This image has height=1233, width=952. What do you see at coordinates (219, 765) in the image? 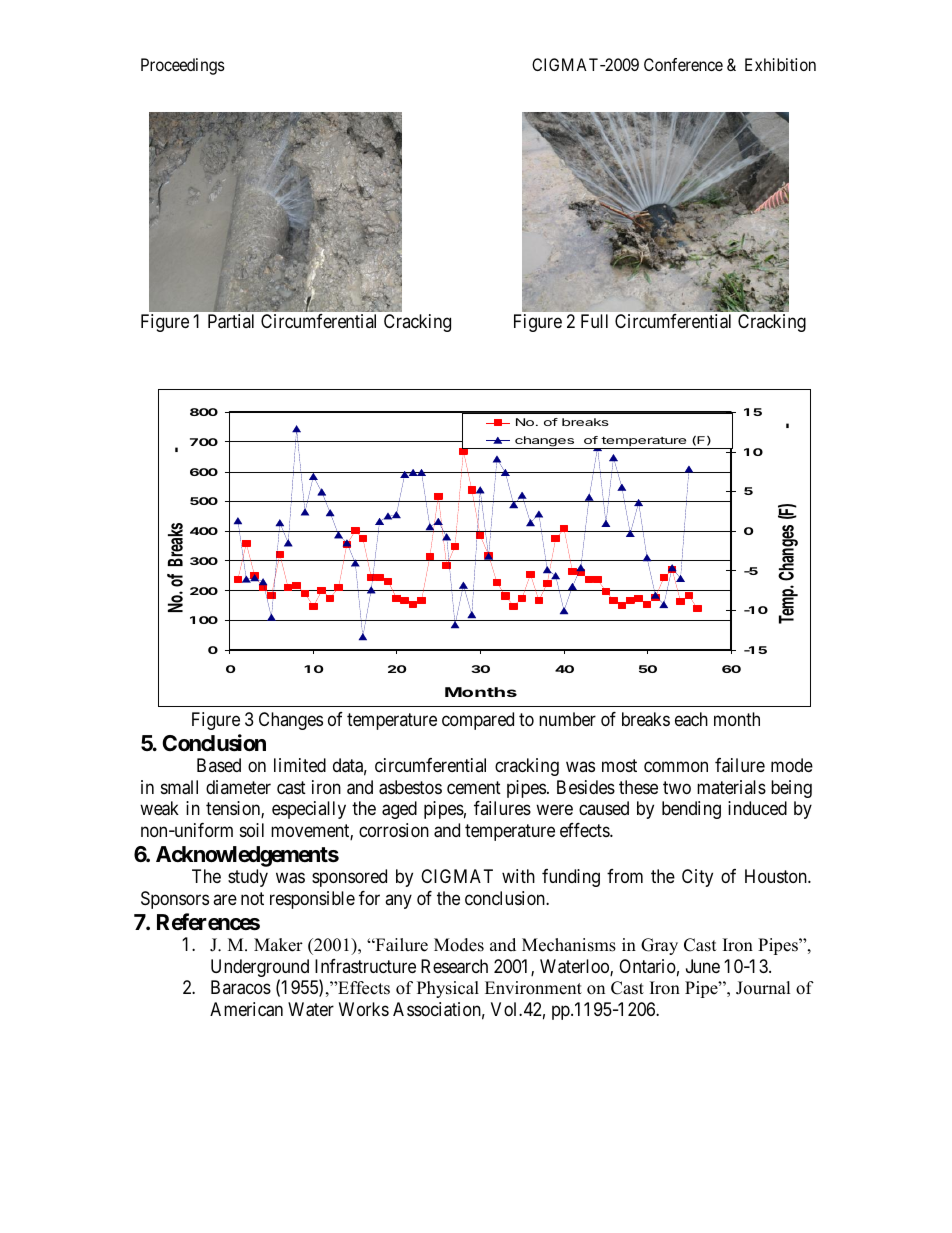
I see `Based` at bounding box center [219, 765].
